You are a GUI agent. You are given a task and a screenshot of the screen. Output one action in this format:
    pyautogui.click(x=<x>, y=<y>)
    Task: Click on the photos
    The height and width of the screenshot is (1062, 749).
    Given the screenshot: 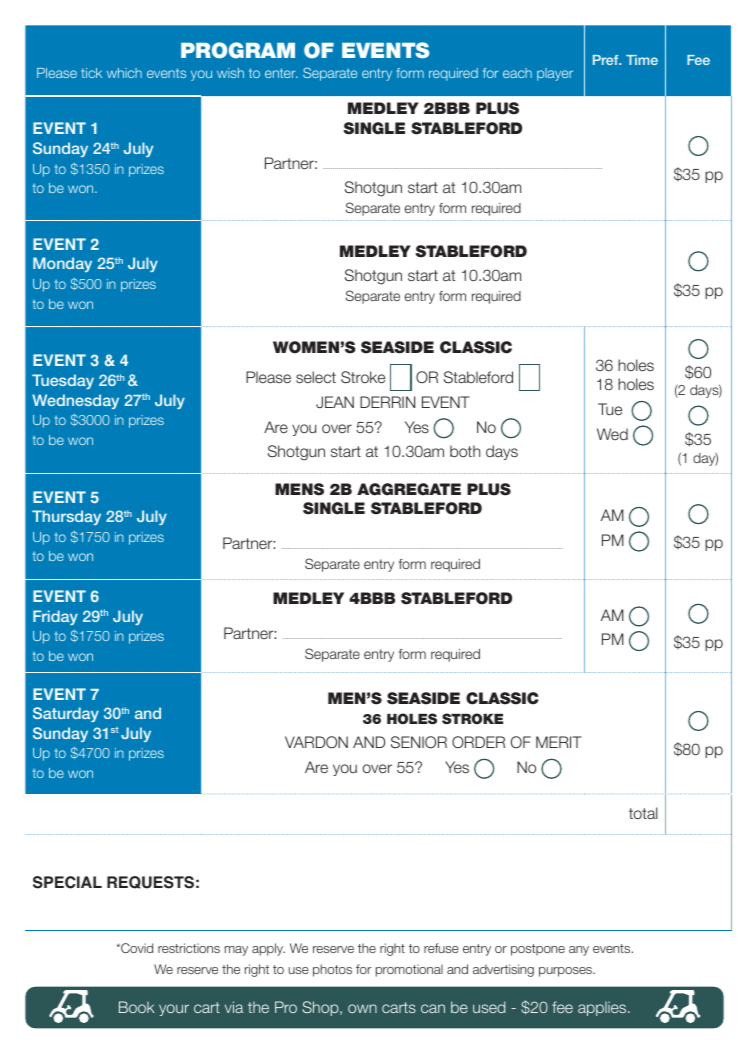 What is the action you would take?
    pyautogui.click(x=332, y=970)
